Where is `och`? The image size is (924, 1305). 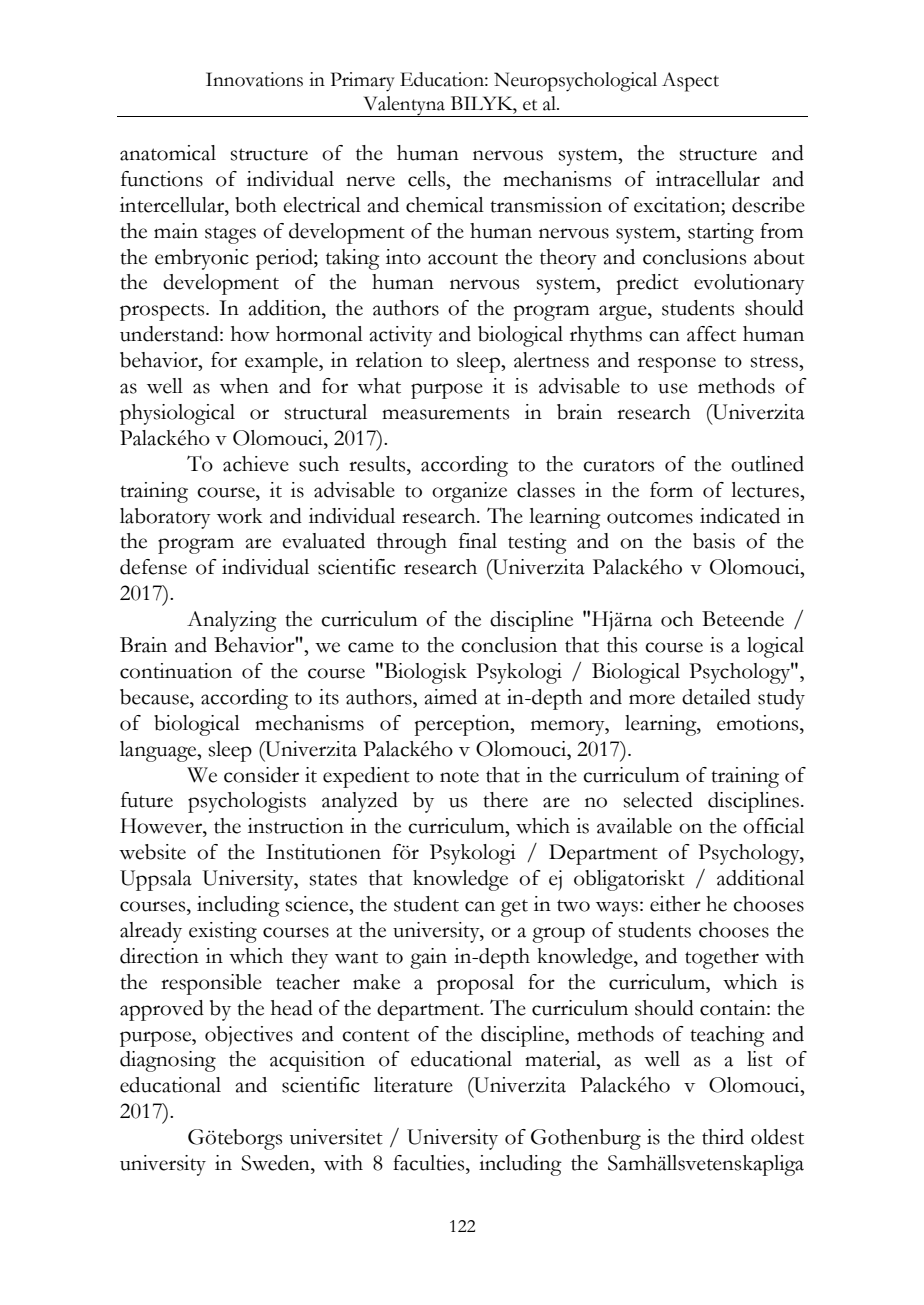
och is located at coordinates (677, 619).
